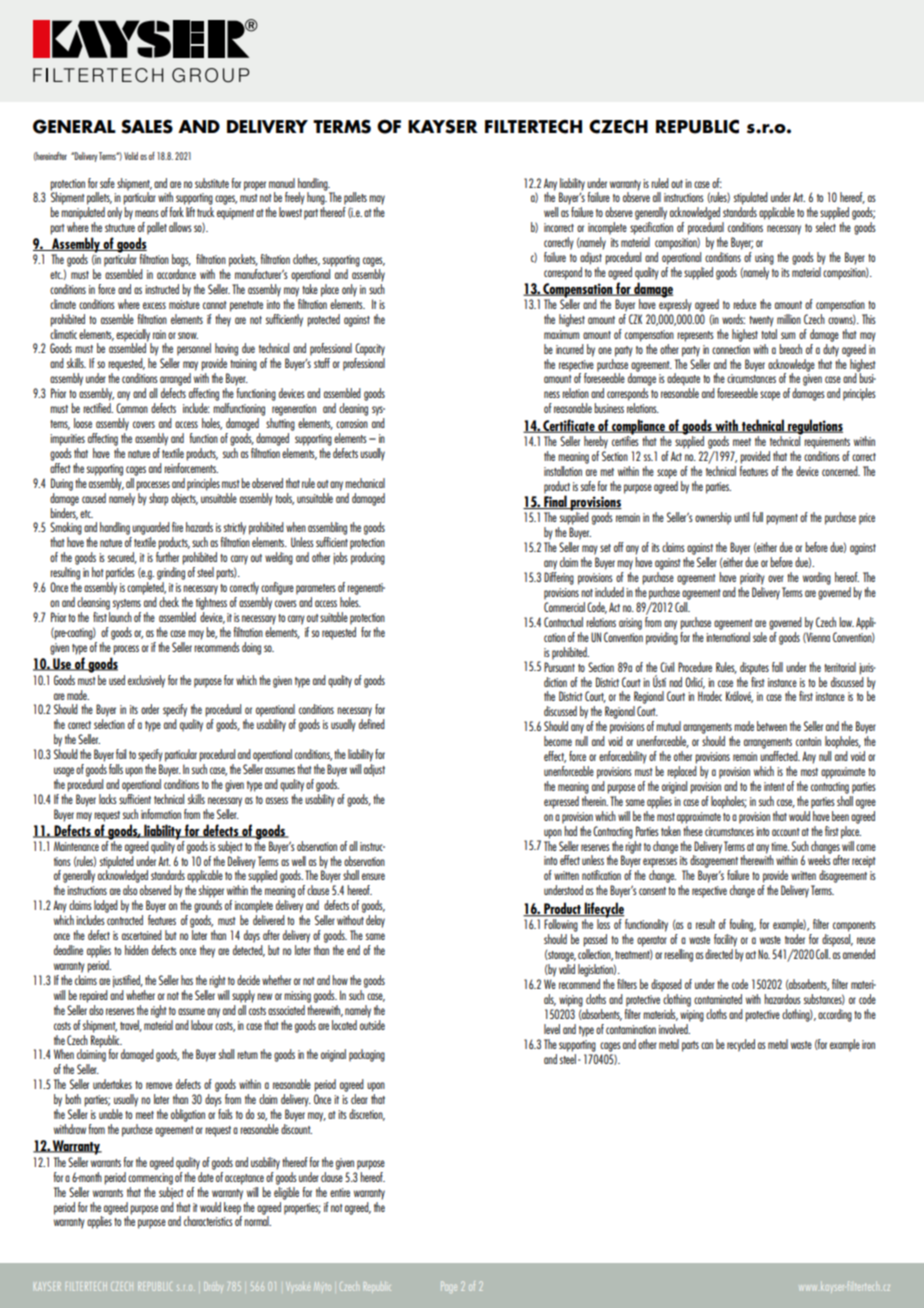 This screenshot has width=924, height=1308. Describe the element at coordinates (150, 709) in the screenshot. I see `order` at that location.
